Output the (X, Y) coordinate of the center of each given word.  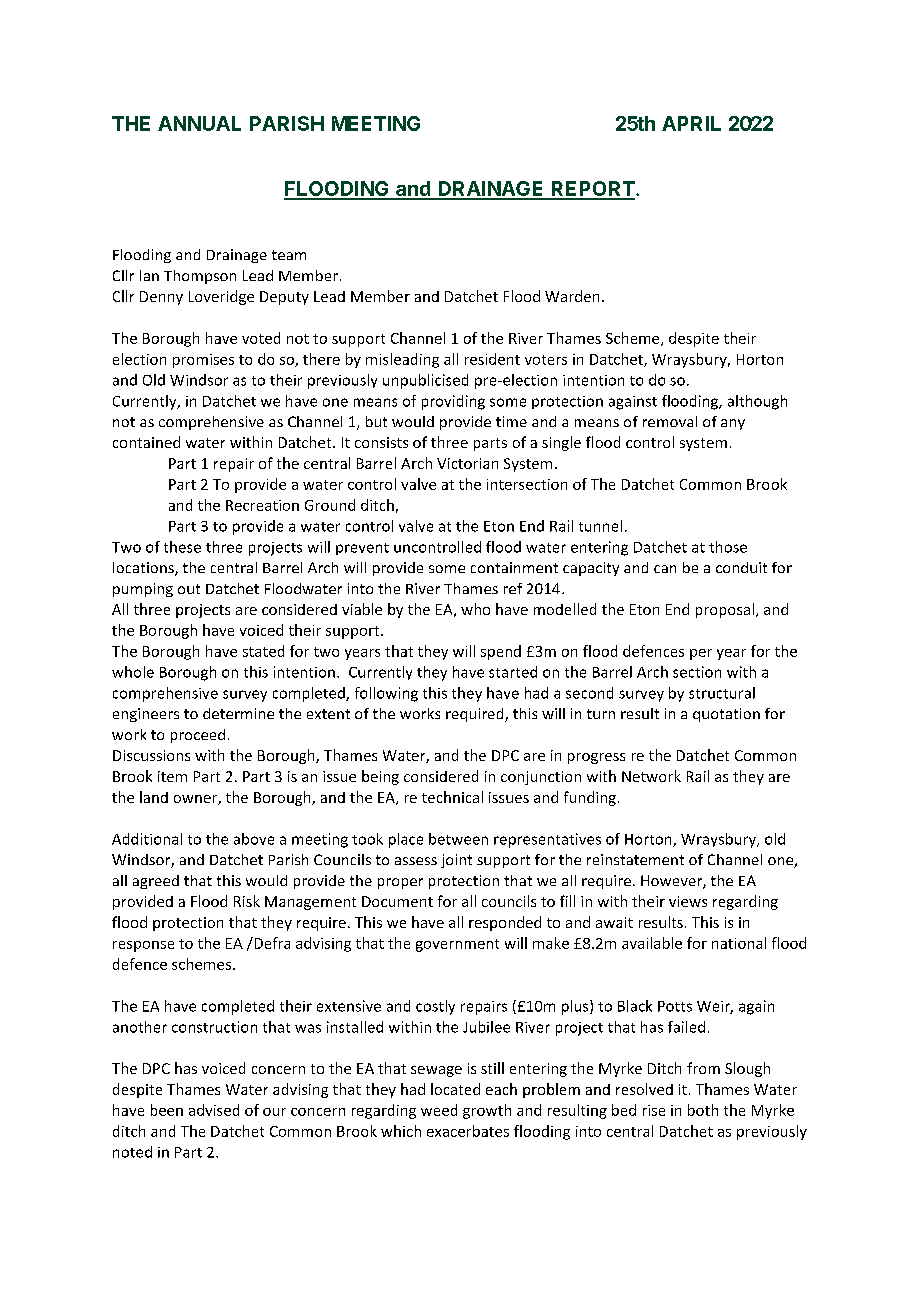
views (688, 901)
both (703, 1110)
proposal (725, 610)
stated (263, 651)
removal (670, 421)
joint (456, 861)
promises (203, 361)
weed (439, 1110)
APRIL (691, 123)
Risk (247, 901)
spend (501, 652)
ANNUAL (199, 123)
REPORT (593, 190)
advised (214, 1110)
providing (453, 402)
